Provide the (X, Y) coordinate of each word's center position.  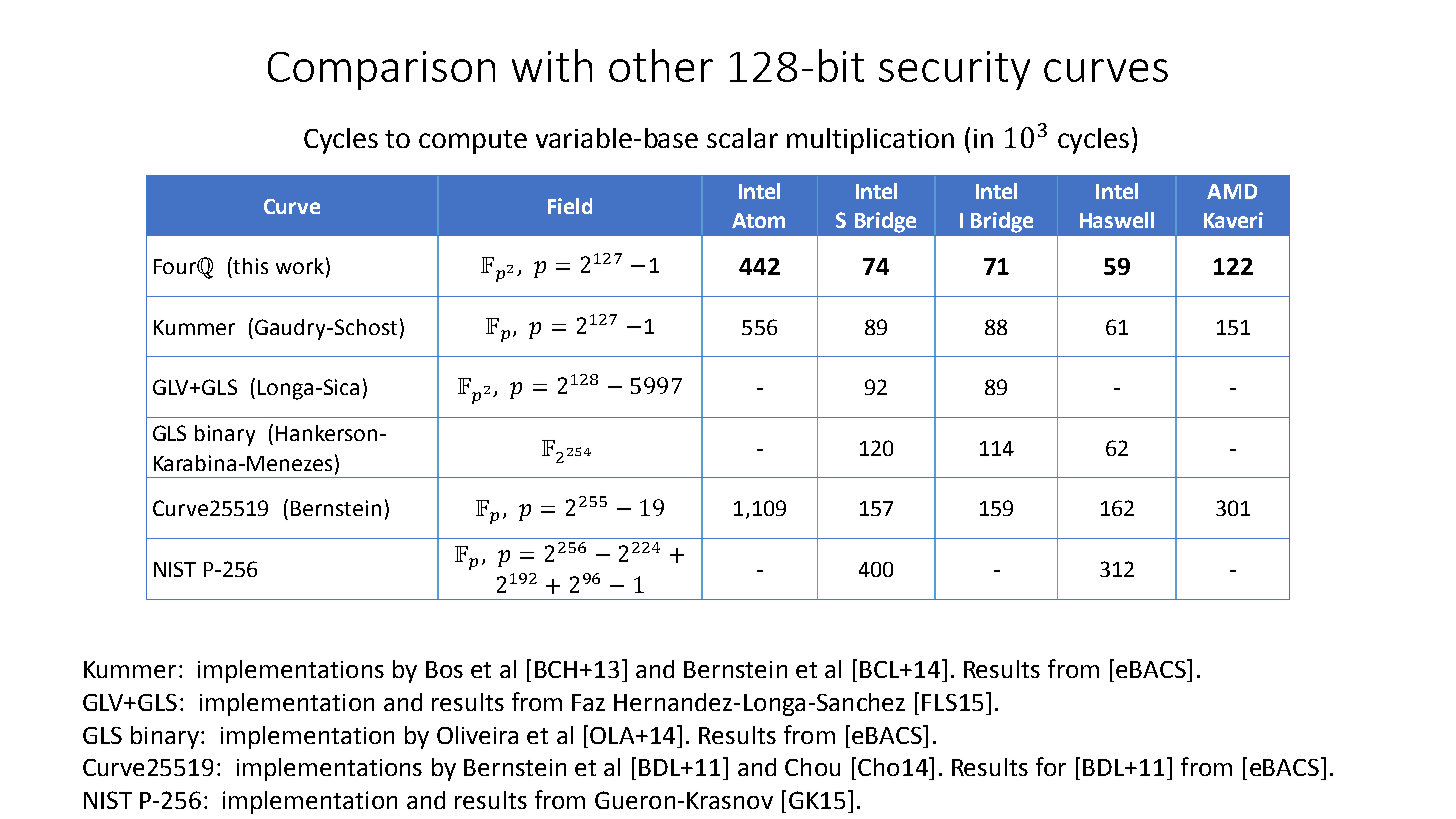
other (661, 65)
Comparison (381, 70)
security (954, 70)
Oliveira (477, 735)
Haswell (1117, 220)
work (300, 266)
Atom (758, 220)
